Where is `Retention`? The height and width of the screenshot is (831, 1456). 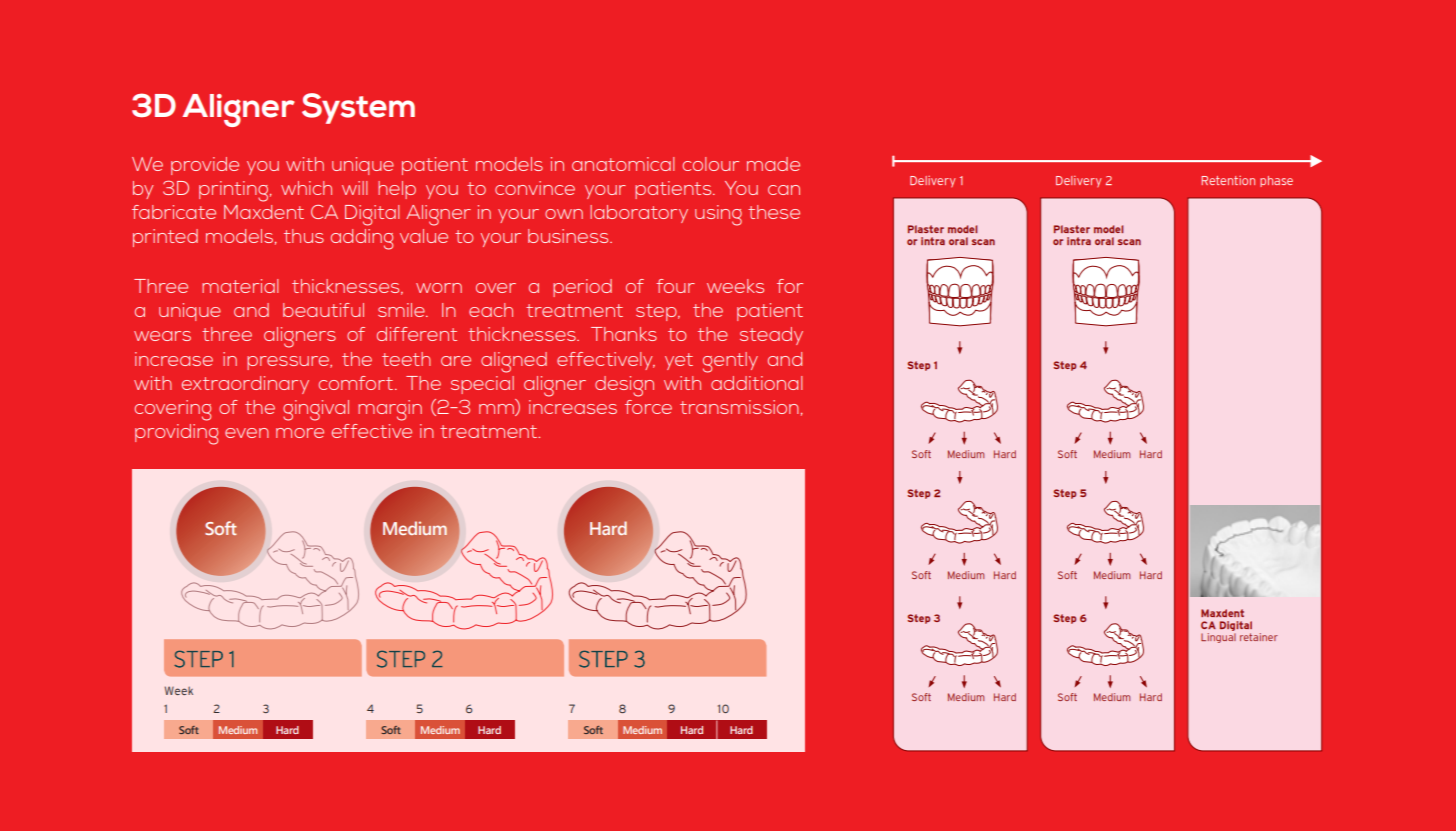 Retention is located at coordinates (1228, 180).
